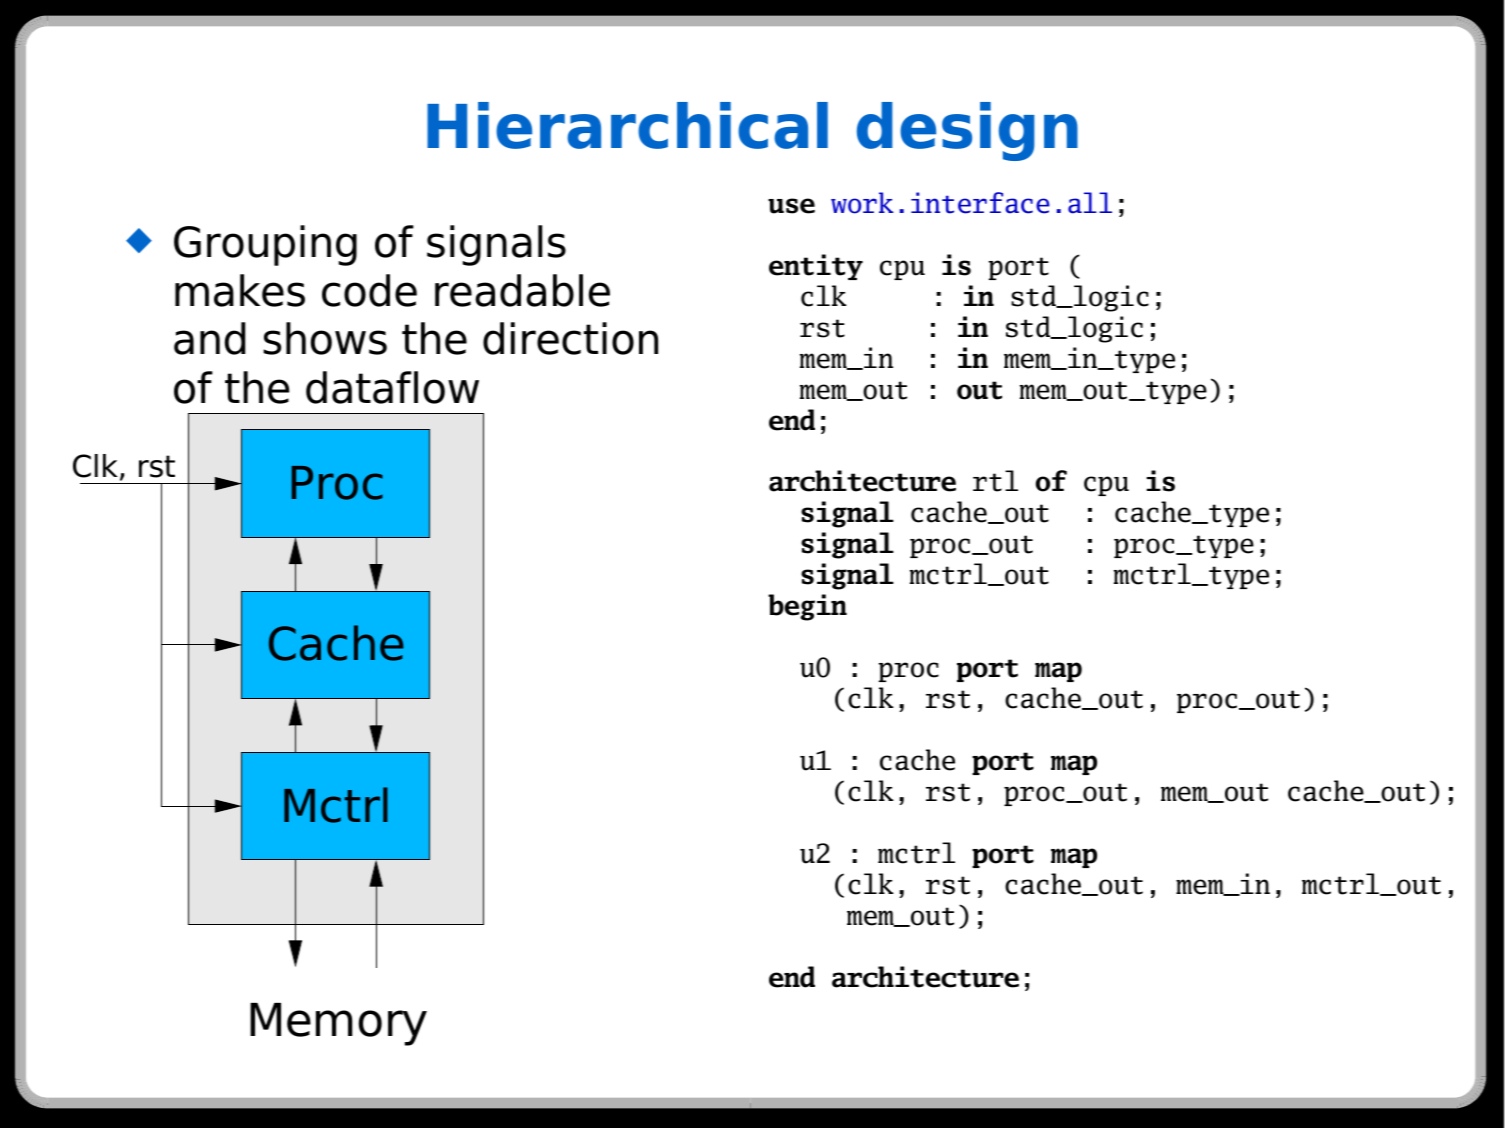 Image resolution: width=1505 pixels, height=1128 pixels. What do you see at coordinates (325, 338) in the page?
I see `shows` at bounding box center [325, 338].
